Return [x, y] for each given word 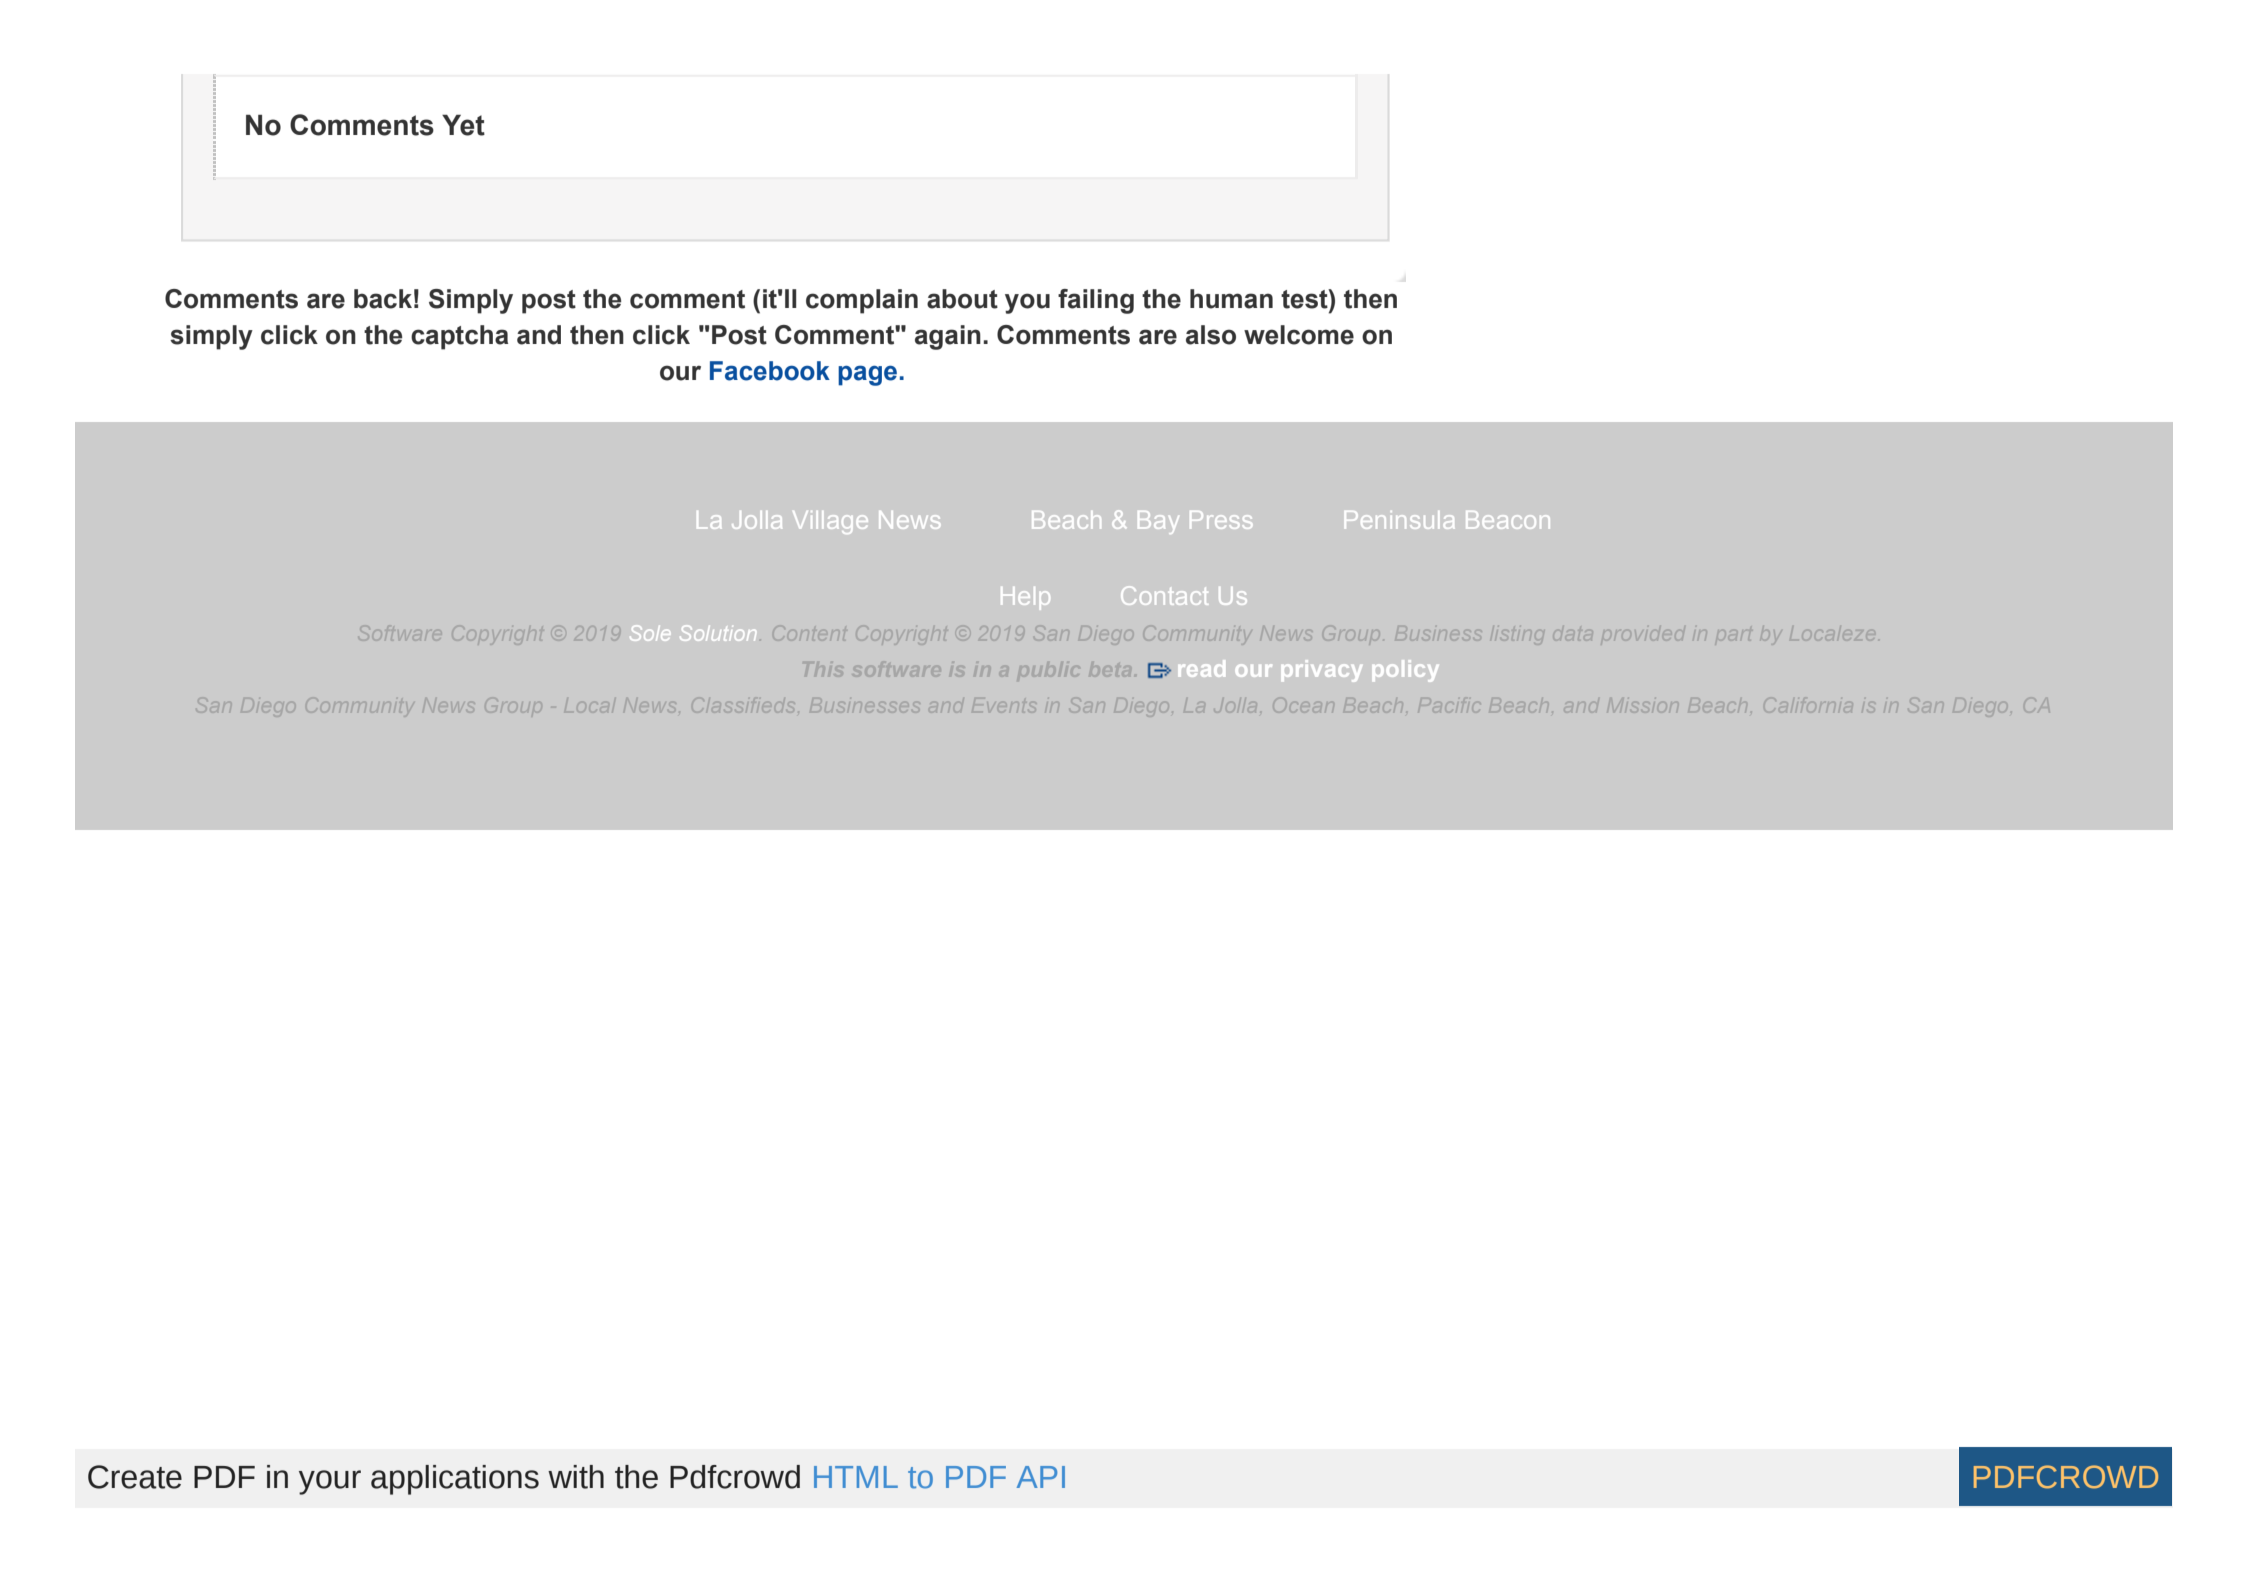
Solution [718, 633]
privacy [1322, 671]
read [1202, 668]
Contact [1164, 595]
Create [135, 1477]
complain [862, 301]
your [330, 1482]
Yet [463, 125]
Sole [650, 633]
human [1231, 299]
